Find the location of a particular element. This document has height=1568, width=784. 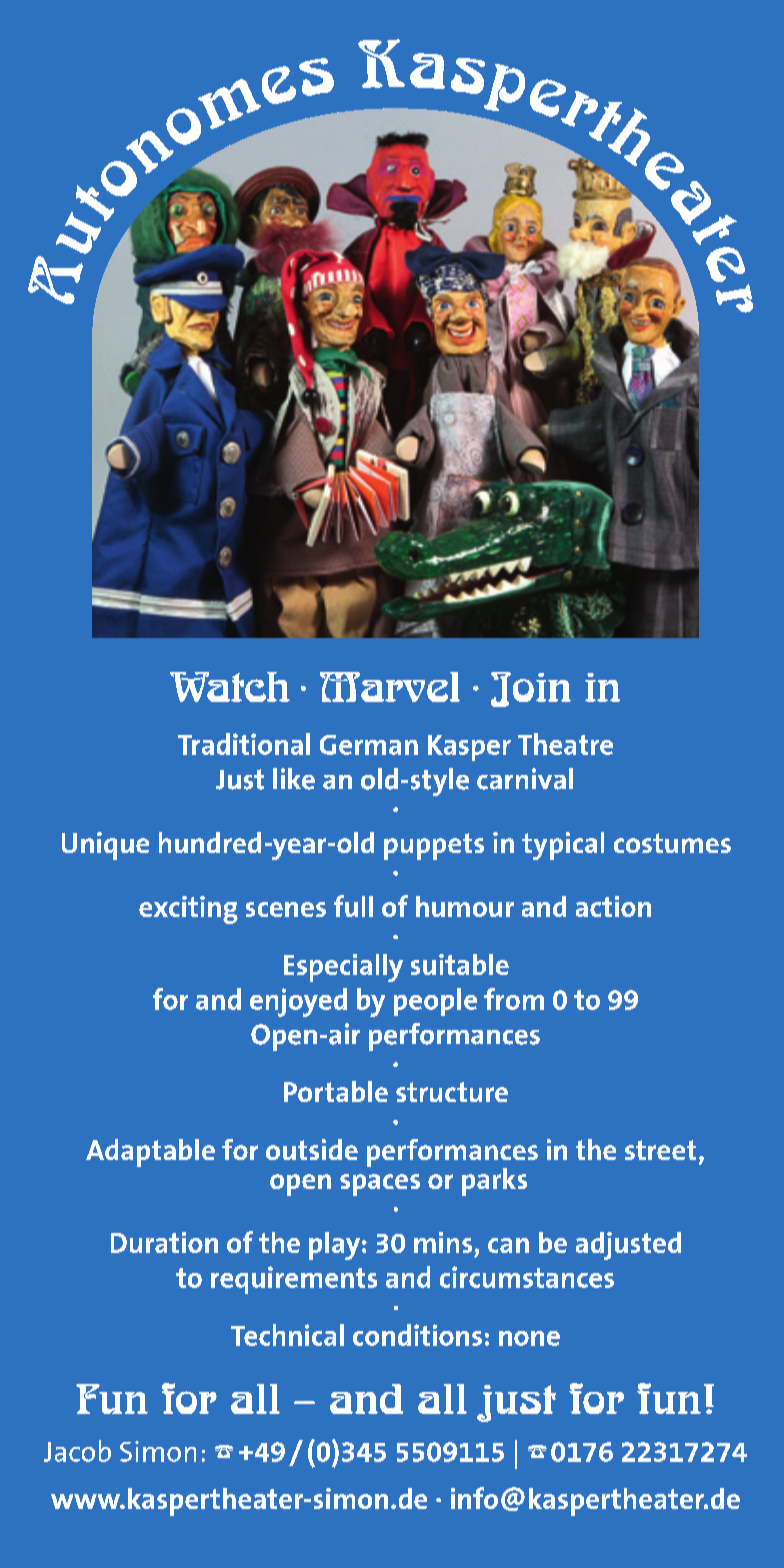

conditions is located at coordinates (417, 1335).
